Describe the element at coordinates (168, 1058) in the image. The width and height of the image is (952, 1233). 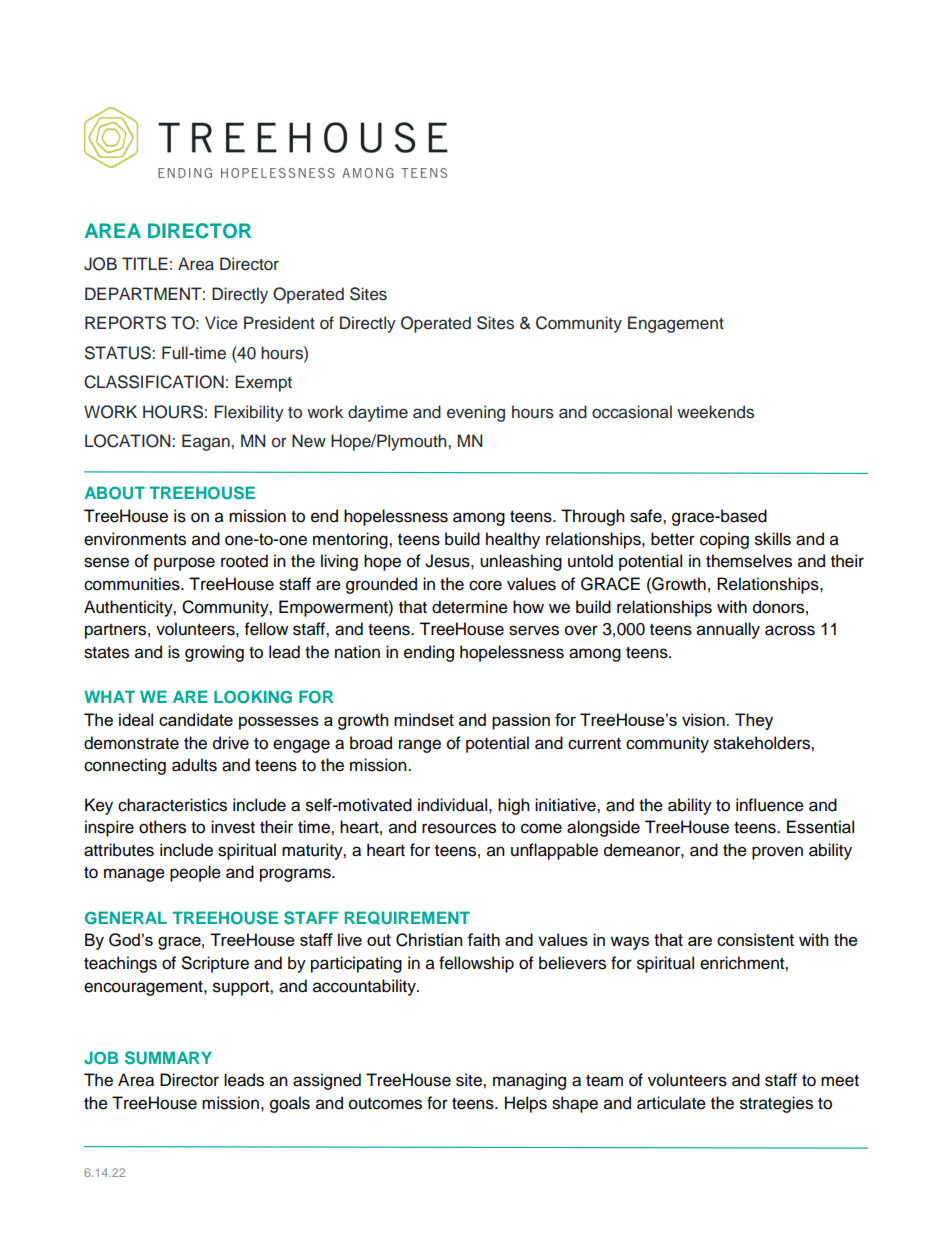
I see `SUMMARY` at that location.
